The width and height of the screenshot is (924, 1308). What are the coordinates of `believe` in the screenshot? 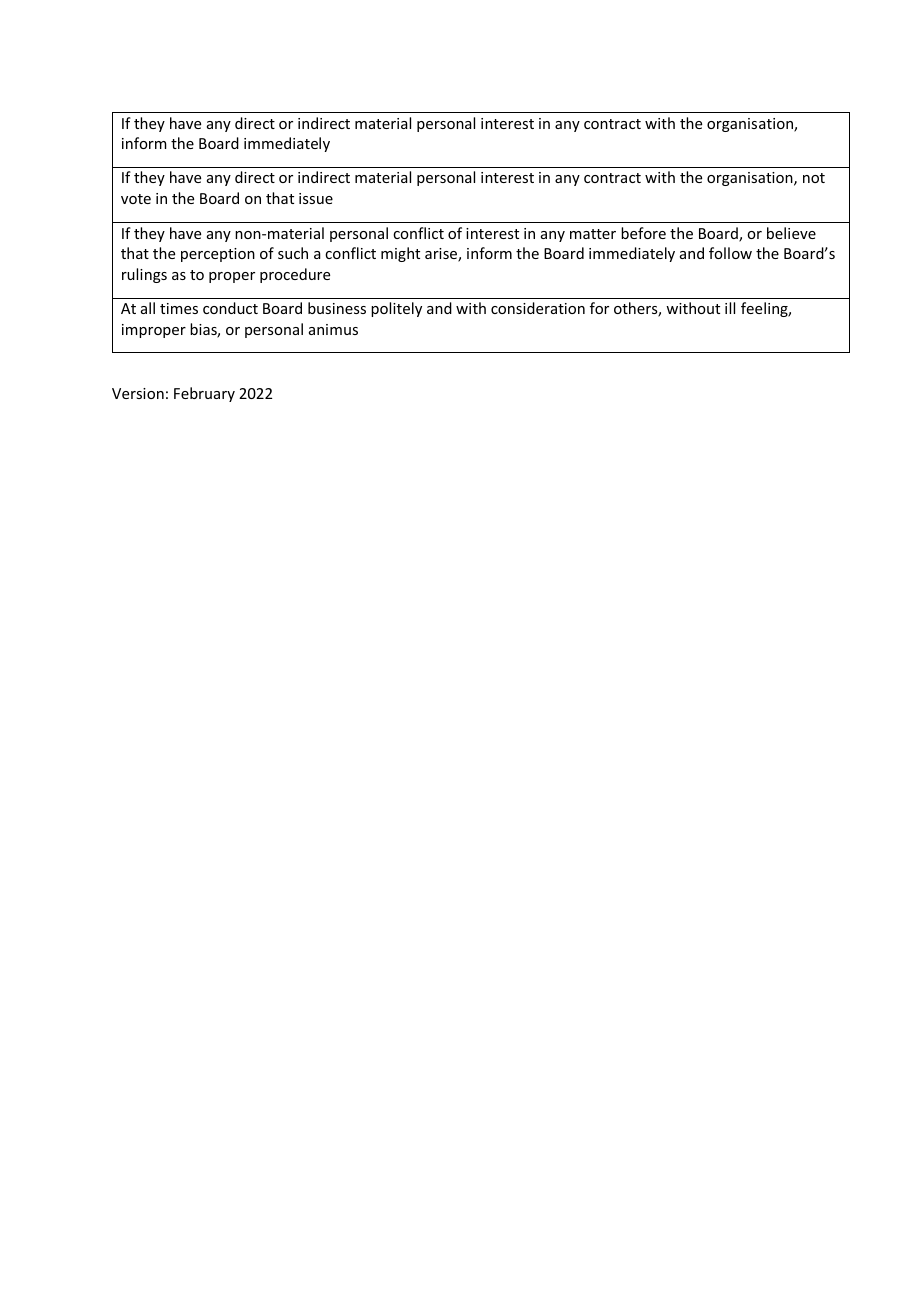 It's located at (791, 233).
